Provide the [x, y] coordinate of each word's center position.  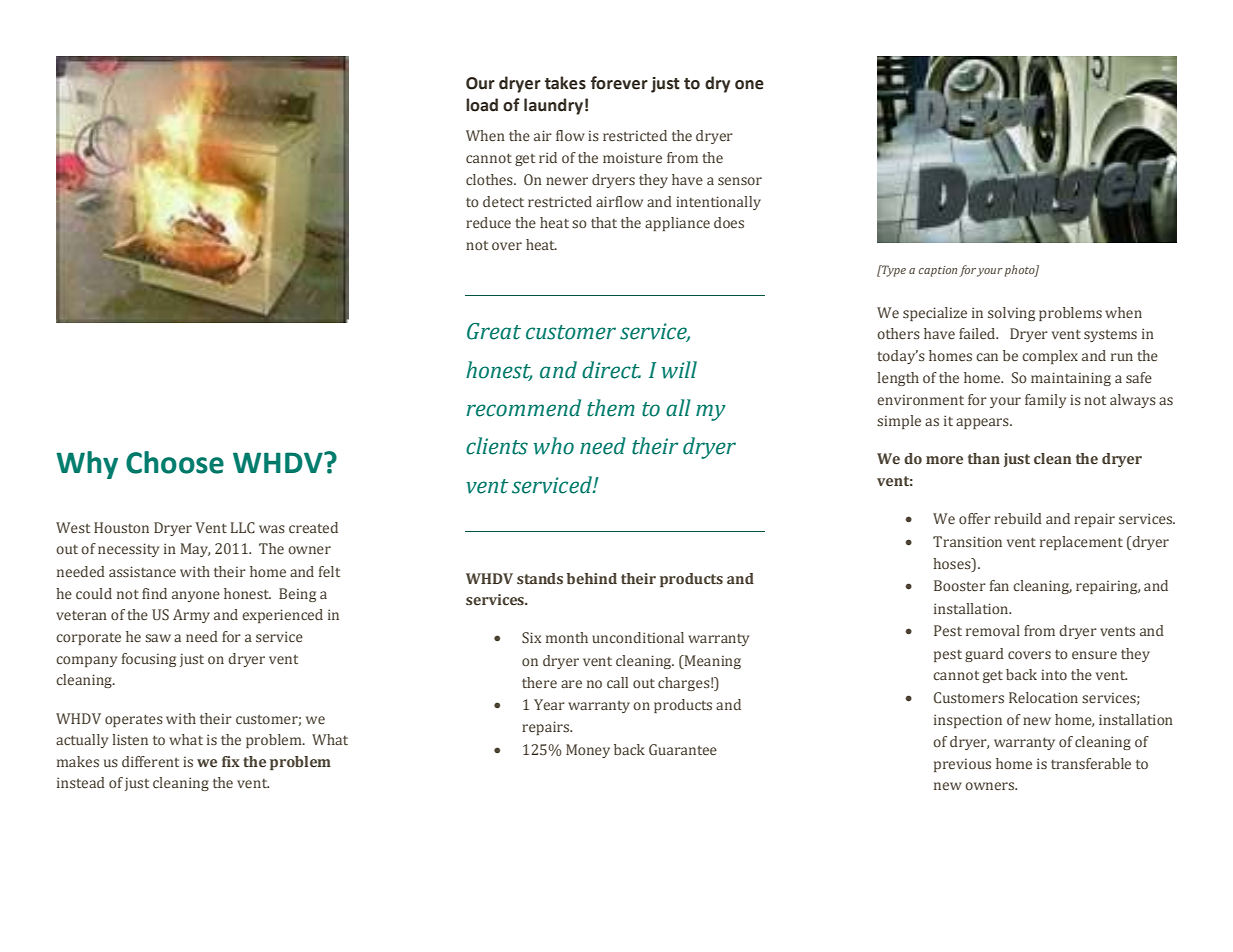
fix [231, 761]
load [482, 105]
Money [588, 751]
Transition [967, 542]
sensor [740, 181]
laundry [553, 106]
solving [1011, 314]
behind [592, 578]
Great [494, 331]
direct [611, 370]
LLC [243, 528]
